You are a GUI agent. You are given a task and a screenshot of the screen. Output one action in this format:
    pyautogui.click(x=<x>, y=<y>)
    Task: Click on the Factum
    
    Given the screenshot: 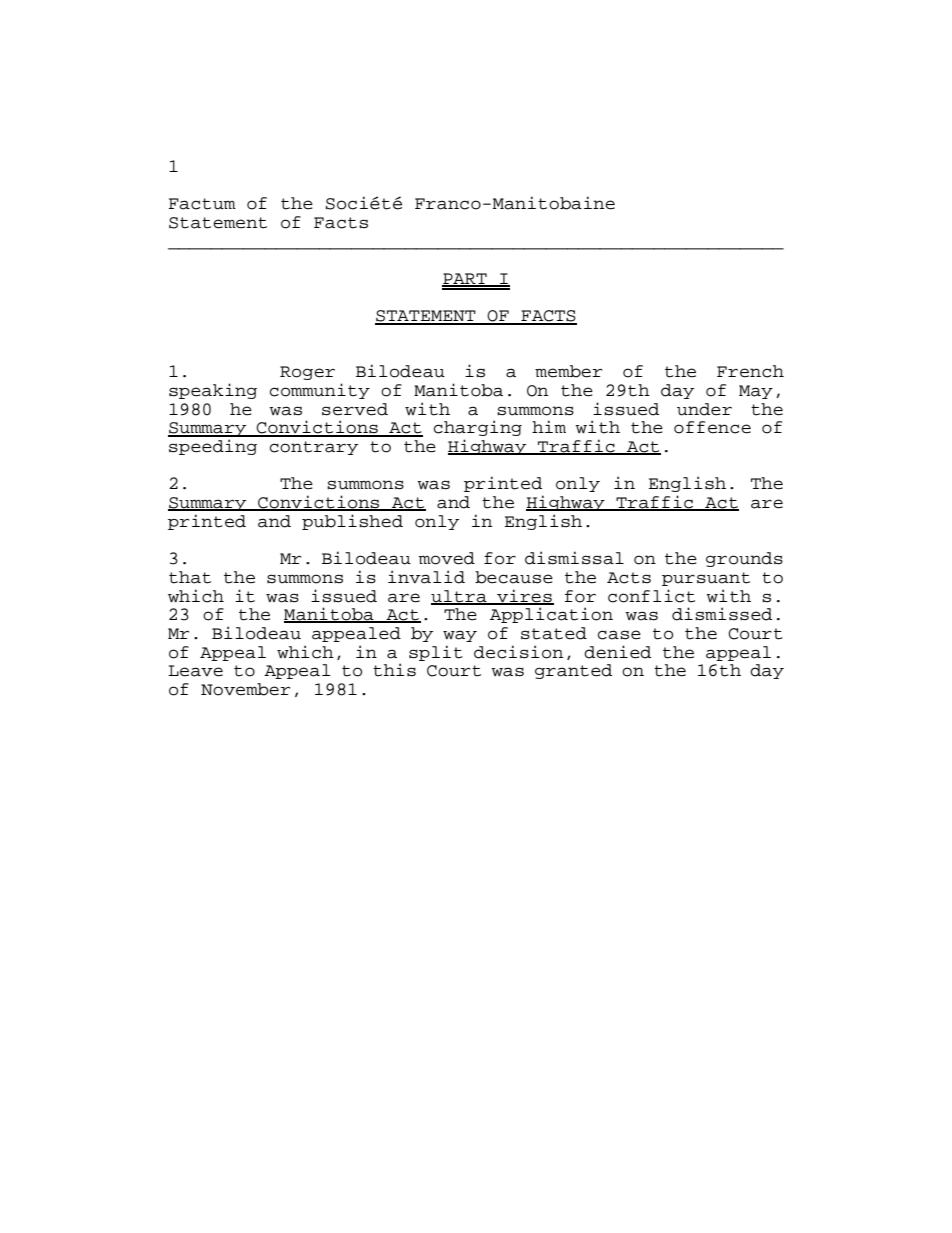 What is the action you would take?
    pyautogui.click(x=202, y=204)
